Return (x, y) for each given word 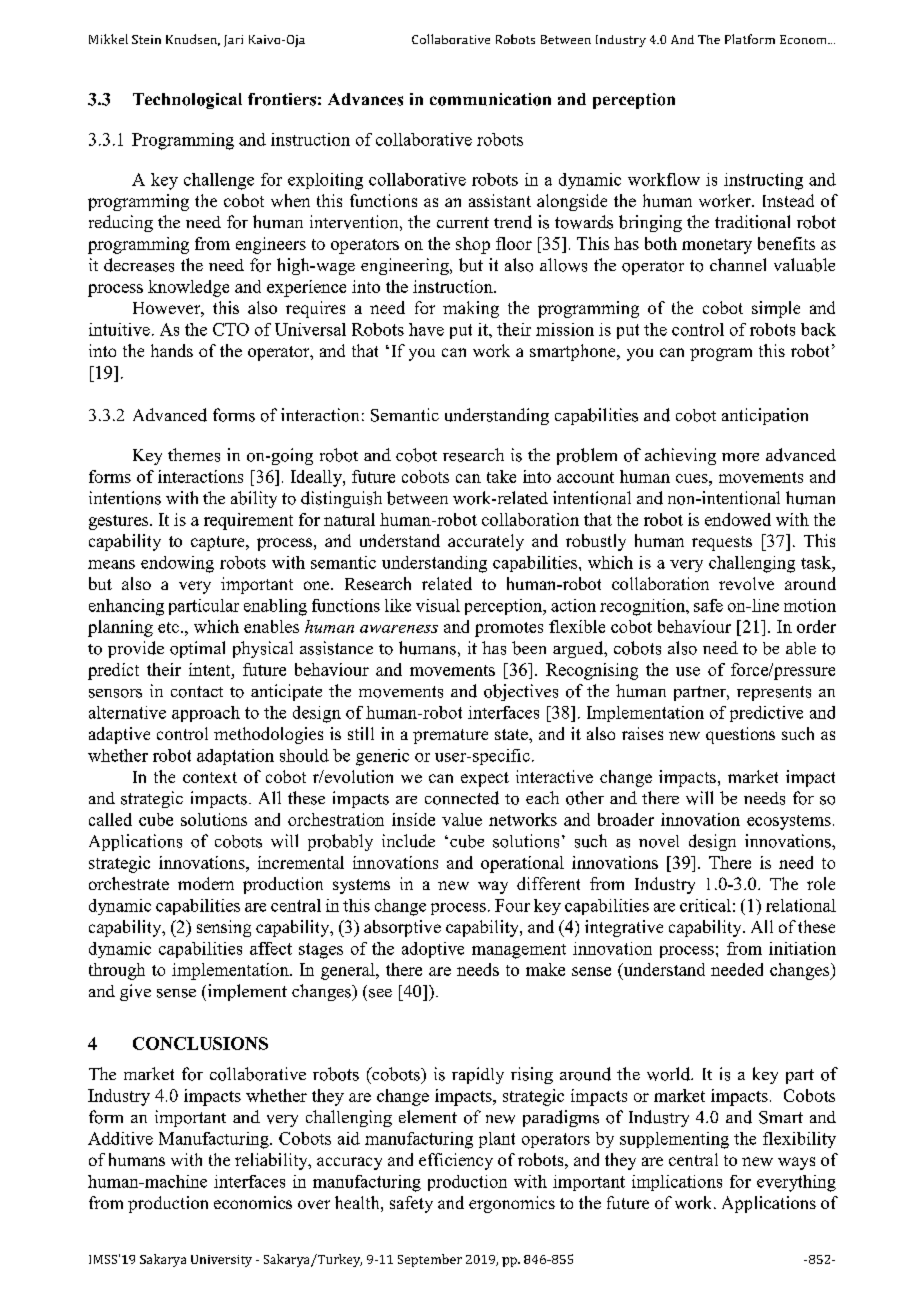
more (740, 457)
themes (194, 455)
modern (206, 883)
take (501, 476)
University (221, 1261)
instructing (763, 181)
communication (490, 99)
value (462, 819)
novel (659, 841)
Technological (187, 101)
